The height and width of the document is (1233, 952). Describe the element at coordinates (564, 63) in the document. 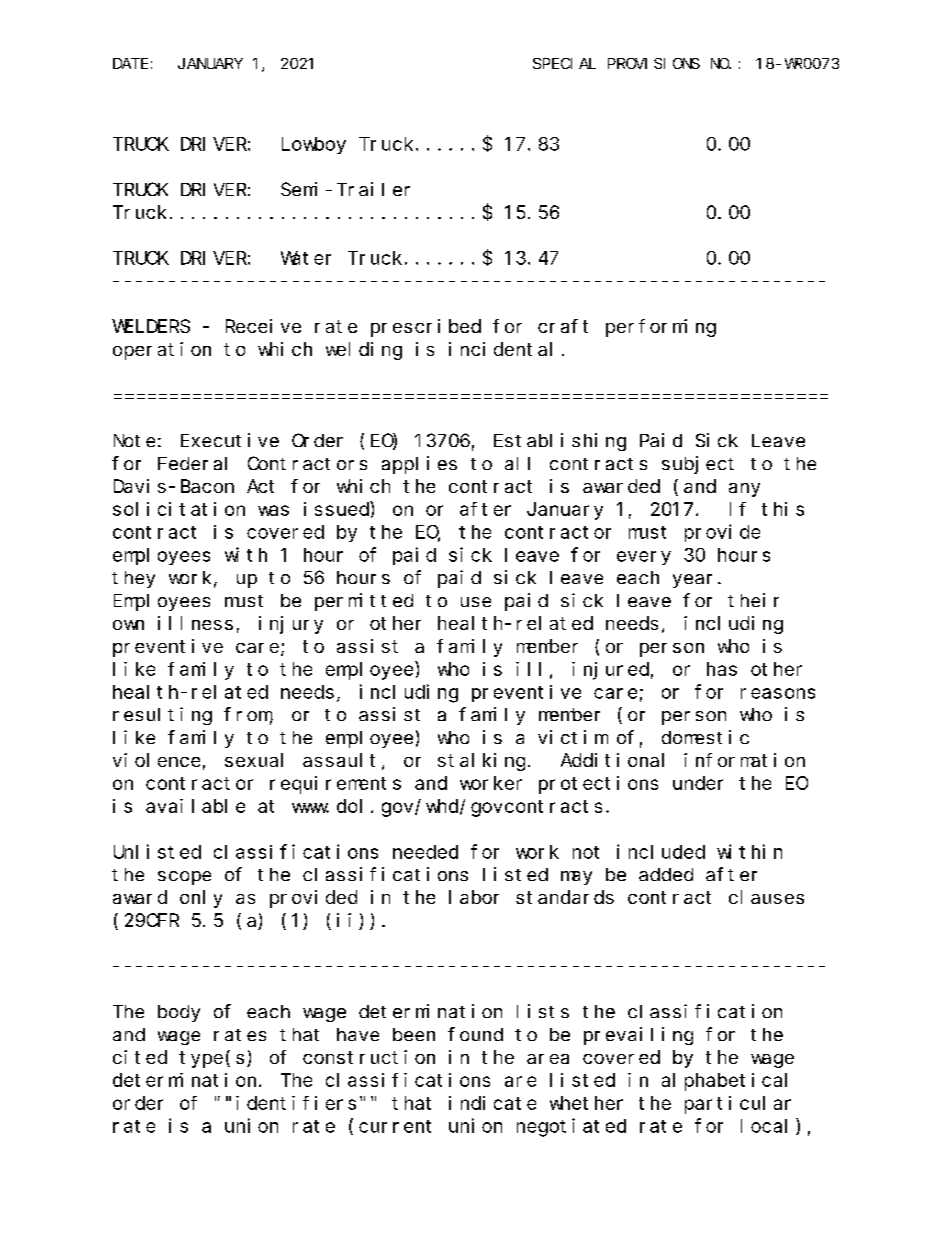

I see `SPECIAL` at that location.
